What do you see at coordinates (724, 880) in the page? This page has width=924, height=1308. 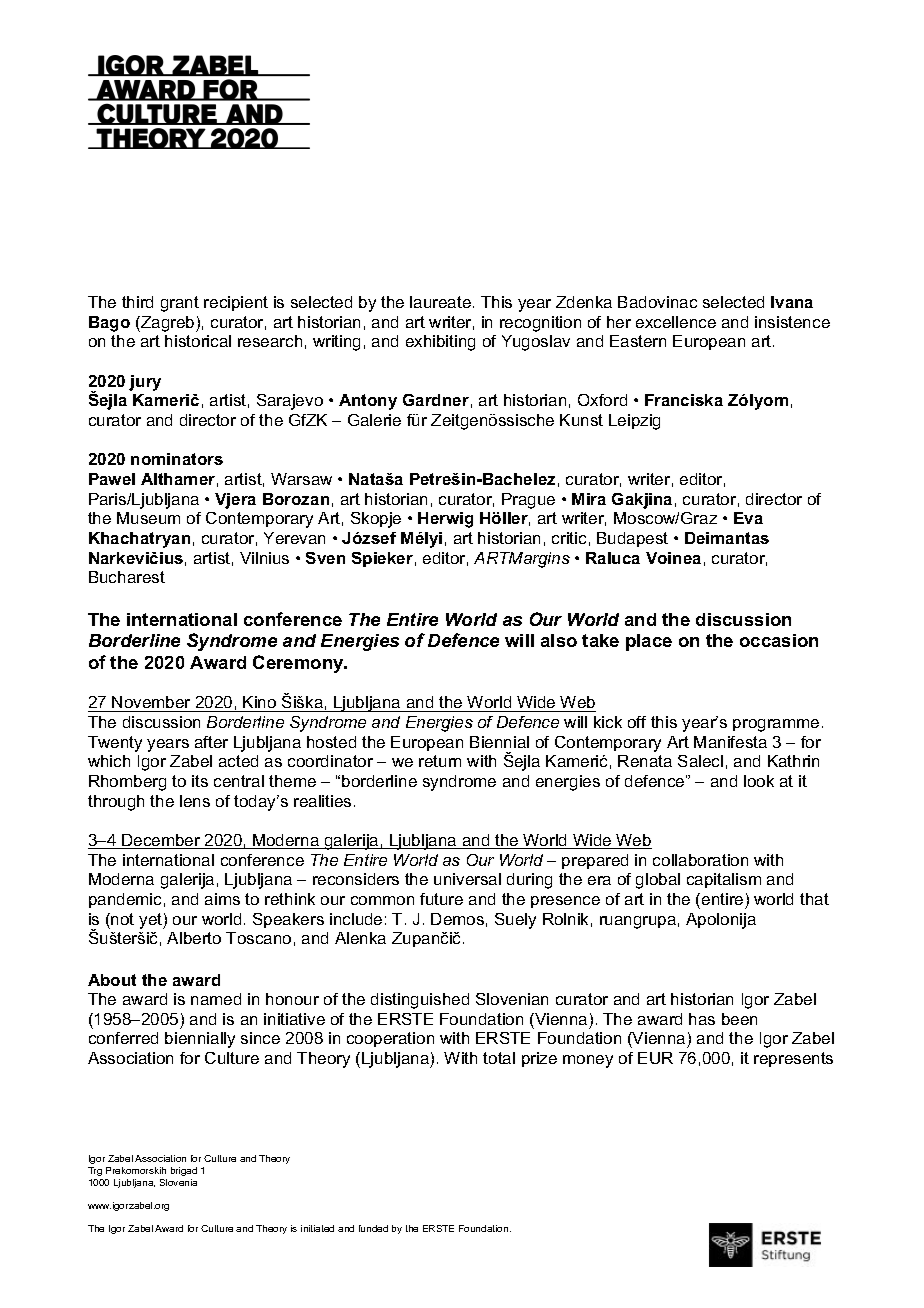 I see `capitalism` at bounding box center [724, 880].
